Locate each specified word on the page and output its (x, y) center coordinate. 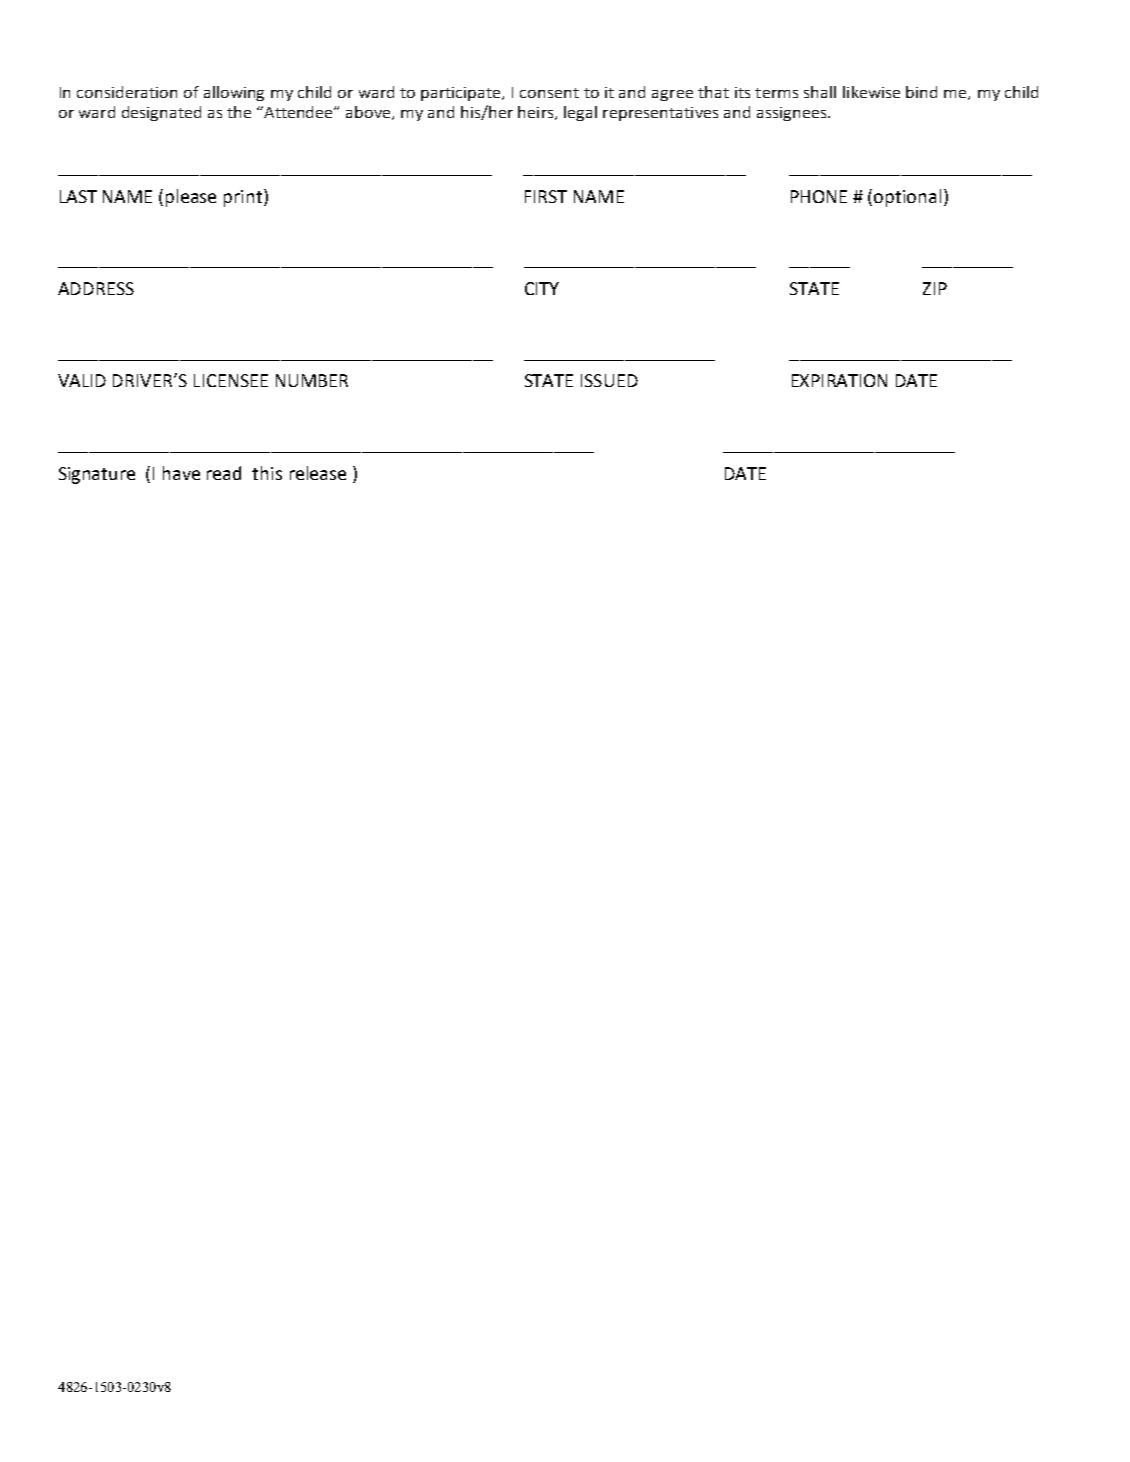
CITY (542, 288)
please (191, 198)
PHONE (819, 196)
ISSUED (609, 380)
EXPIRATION (839, 380)
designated (161, 113)
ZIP (935, 288)
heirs (537, 113)
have (181, 473)
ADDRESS (96, 288)
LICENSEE (231, 380)
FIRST (546, 196)
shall (820, 92)
